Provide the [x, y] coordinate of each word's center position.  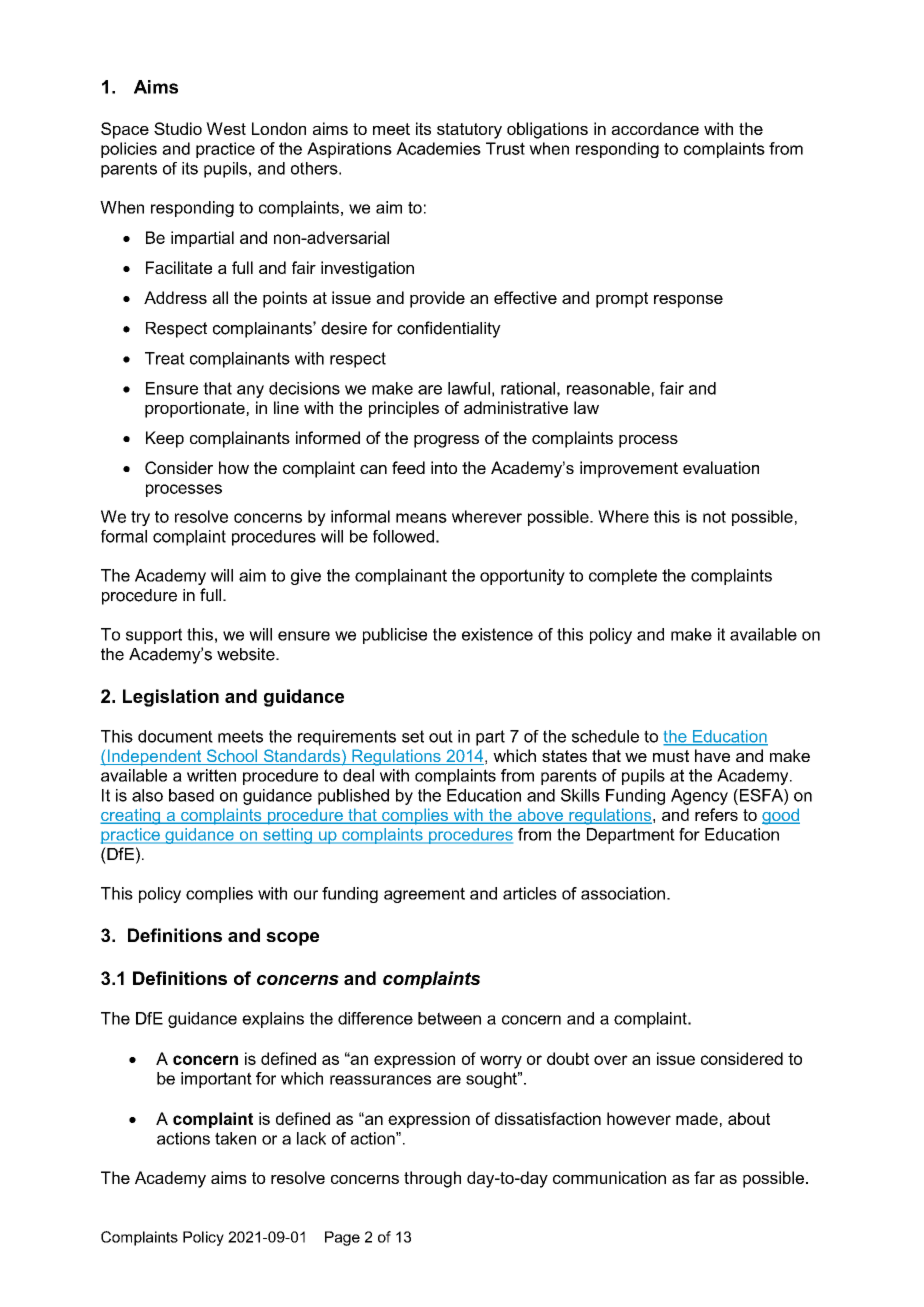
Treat [165, 358]
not [714, 517]
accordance [655, 128]
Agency [699, 797]
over [611, 1060]
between [449, 1018]
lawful [469, 388]
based [191, 795]
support [154, 636]
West [226, 128]
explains [273, 1020]
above [540, 815]
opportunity [522, 577]
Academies [438, 148]
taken [235, 1138]
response [688, 301]
